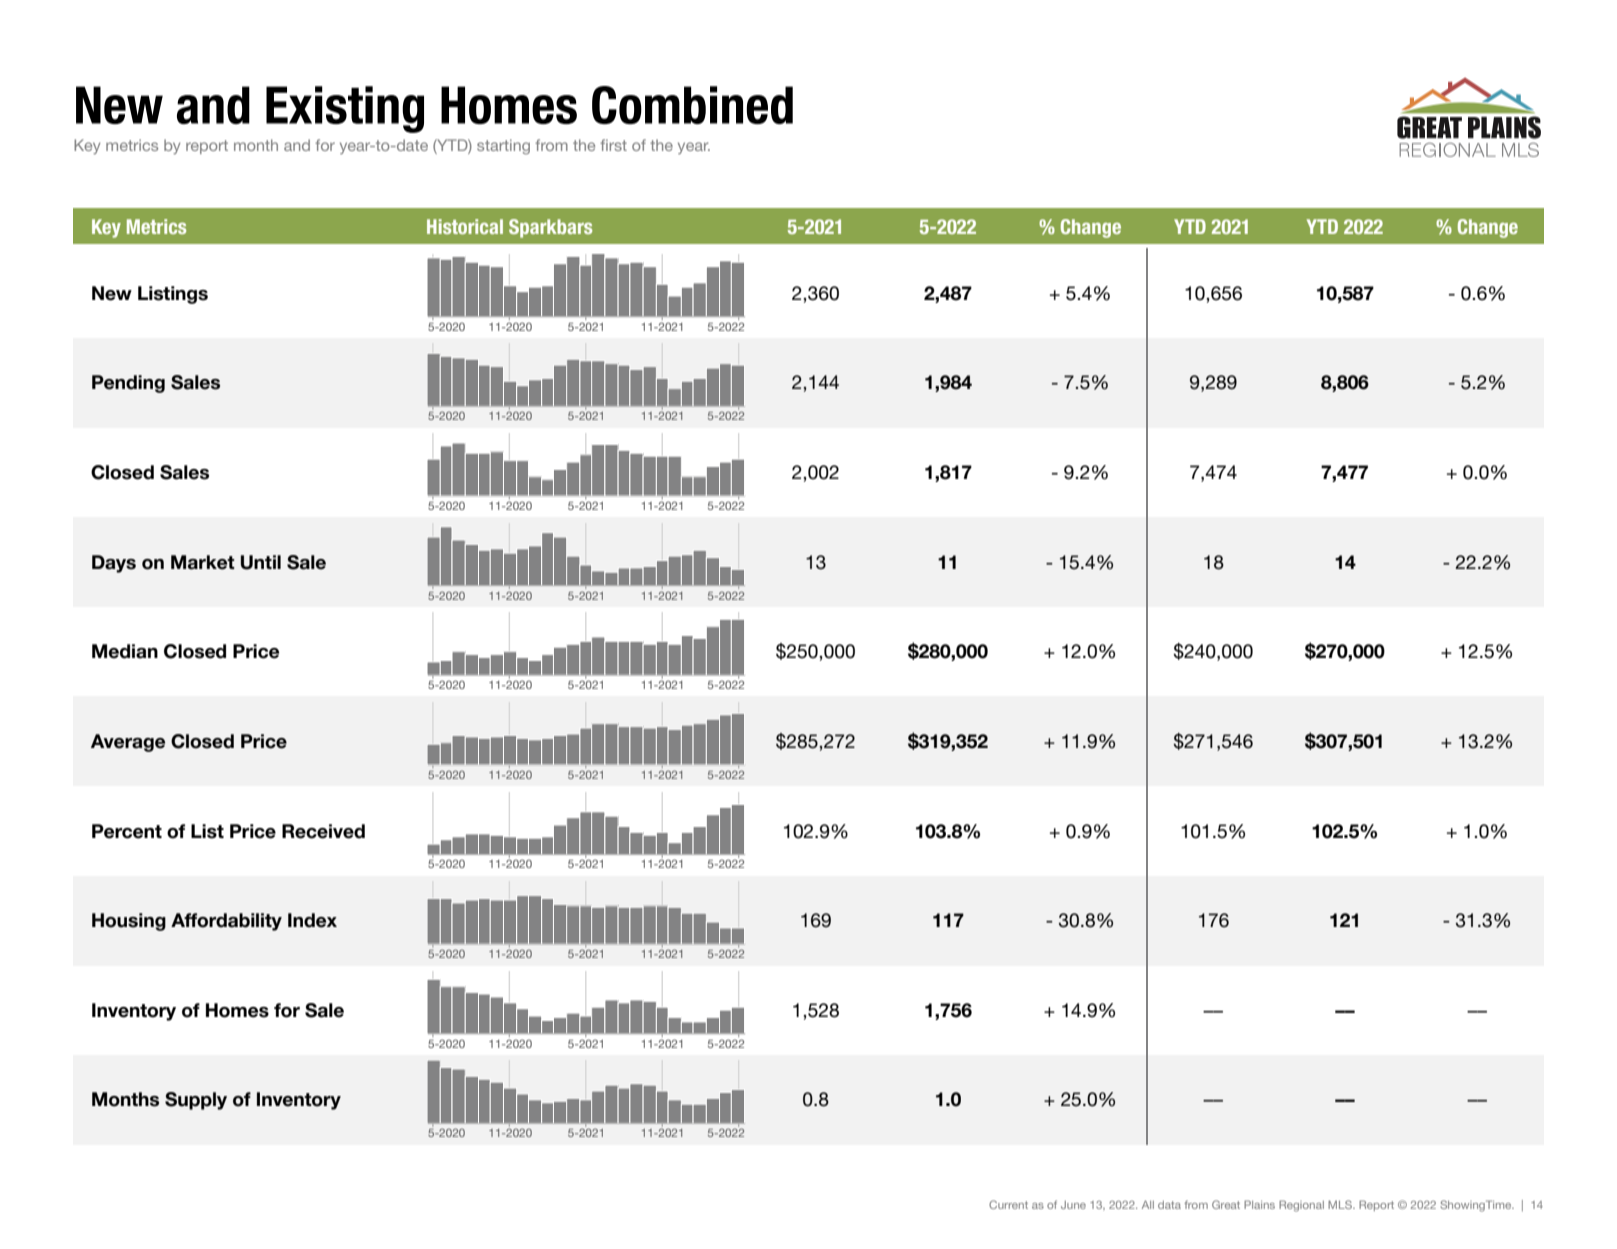 This image has height=1249, width=1617. I want to click on Supply, so click(196, 1101).
